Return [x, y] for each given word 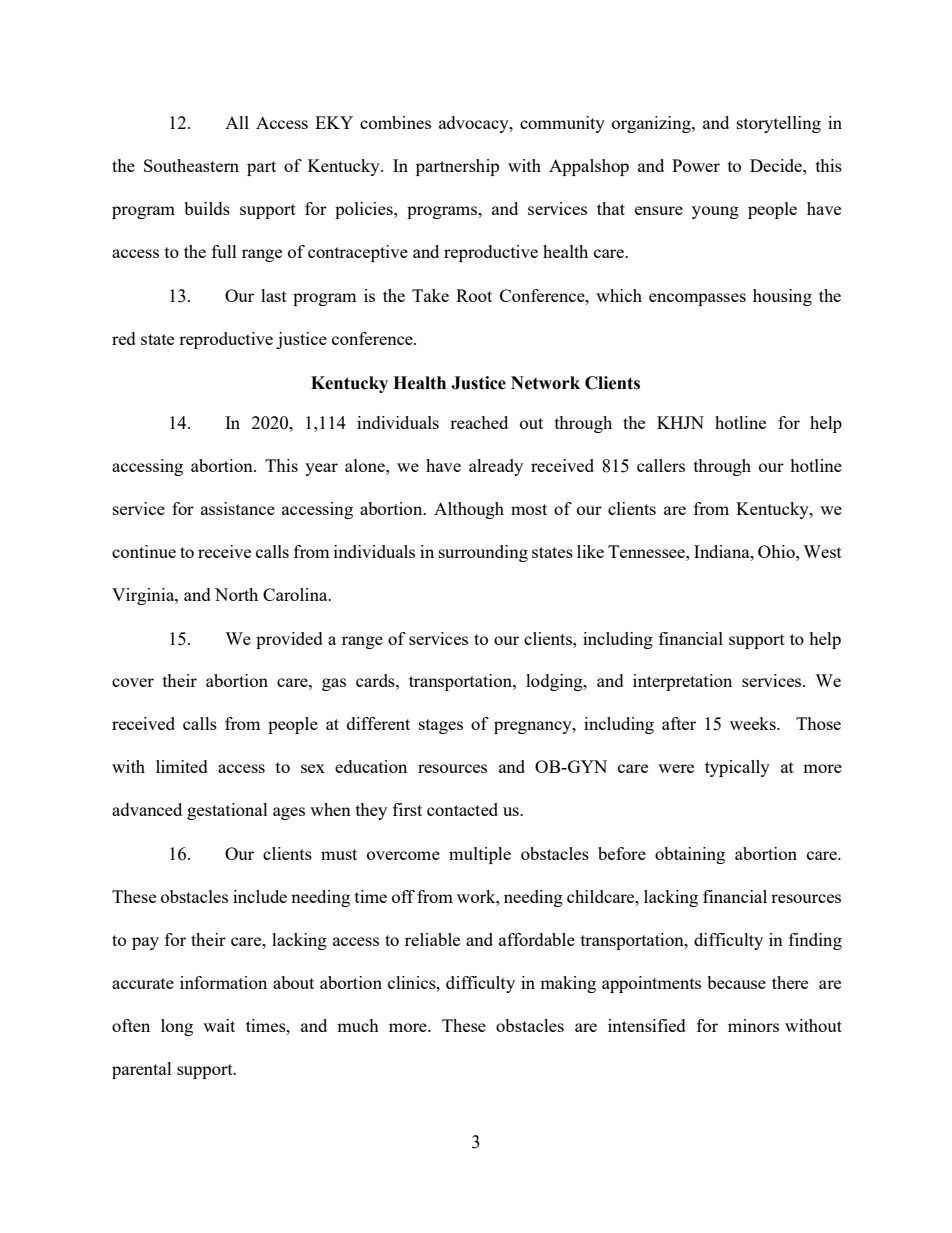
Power [696, 165]
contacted [462, 809]
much [358, 1025]
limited [182, 766]
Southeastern [191, 165]
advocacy [475, 124]
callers [661, 465]
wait [219, 1025]
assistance [238, 508]
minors [753, 1025]
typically [737, 768]
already [496, 467]
